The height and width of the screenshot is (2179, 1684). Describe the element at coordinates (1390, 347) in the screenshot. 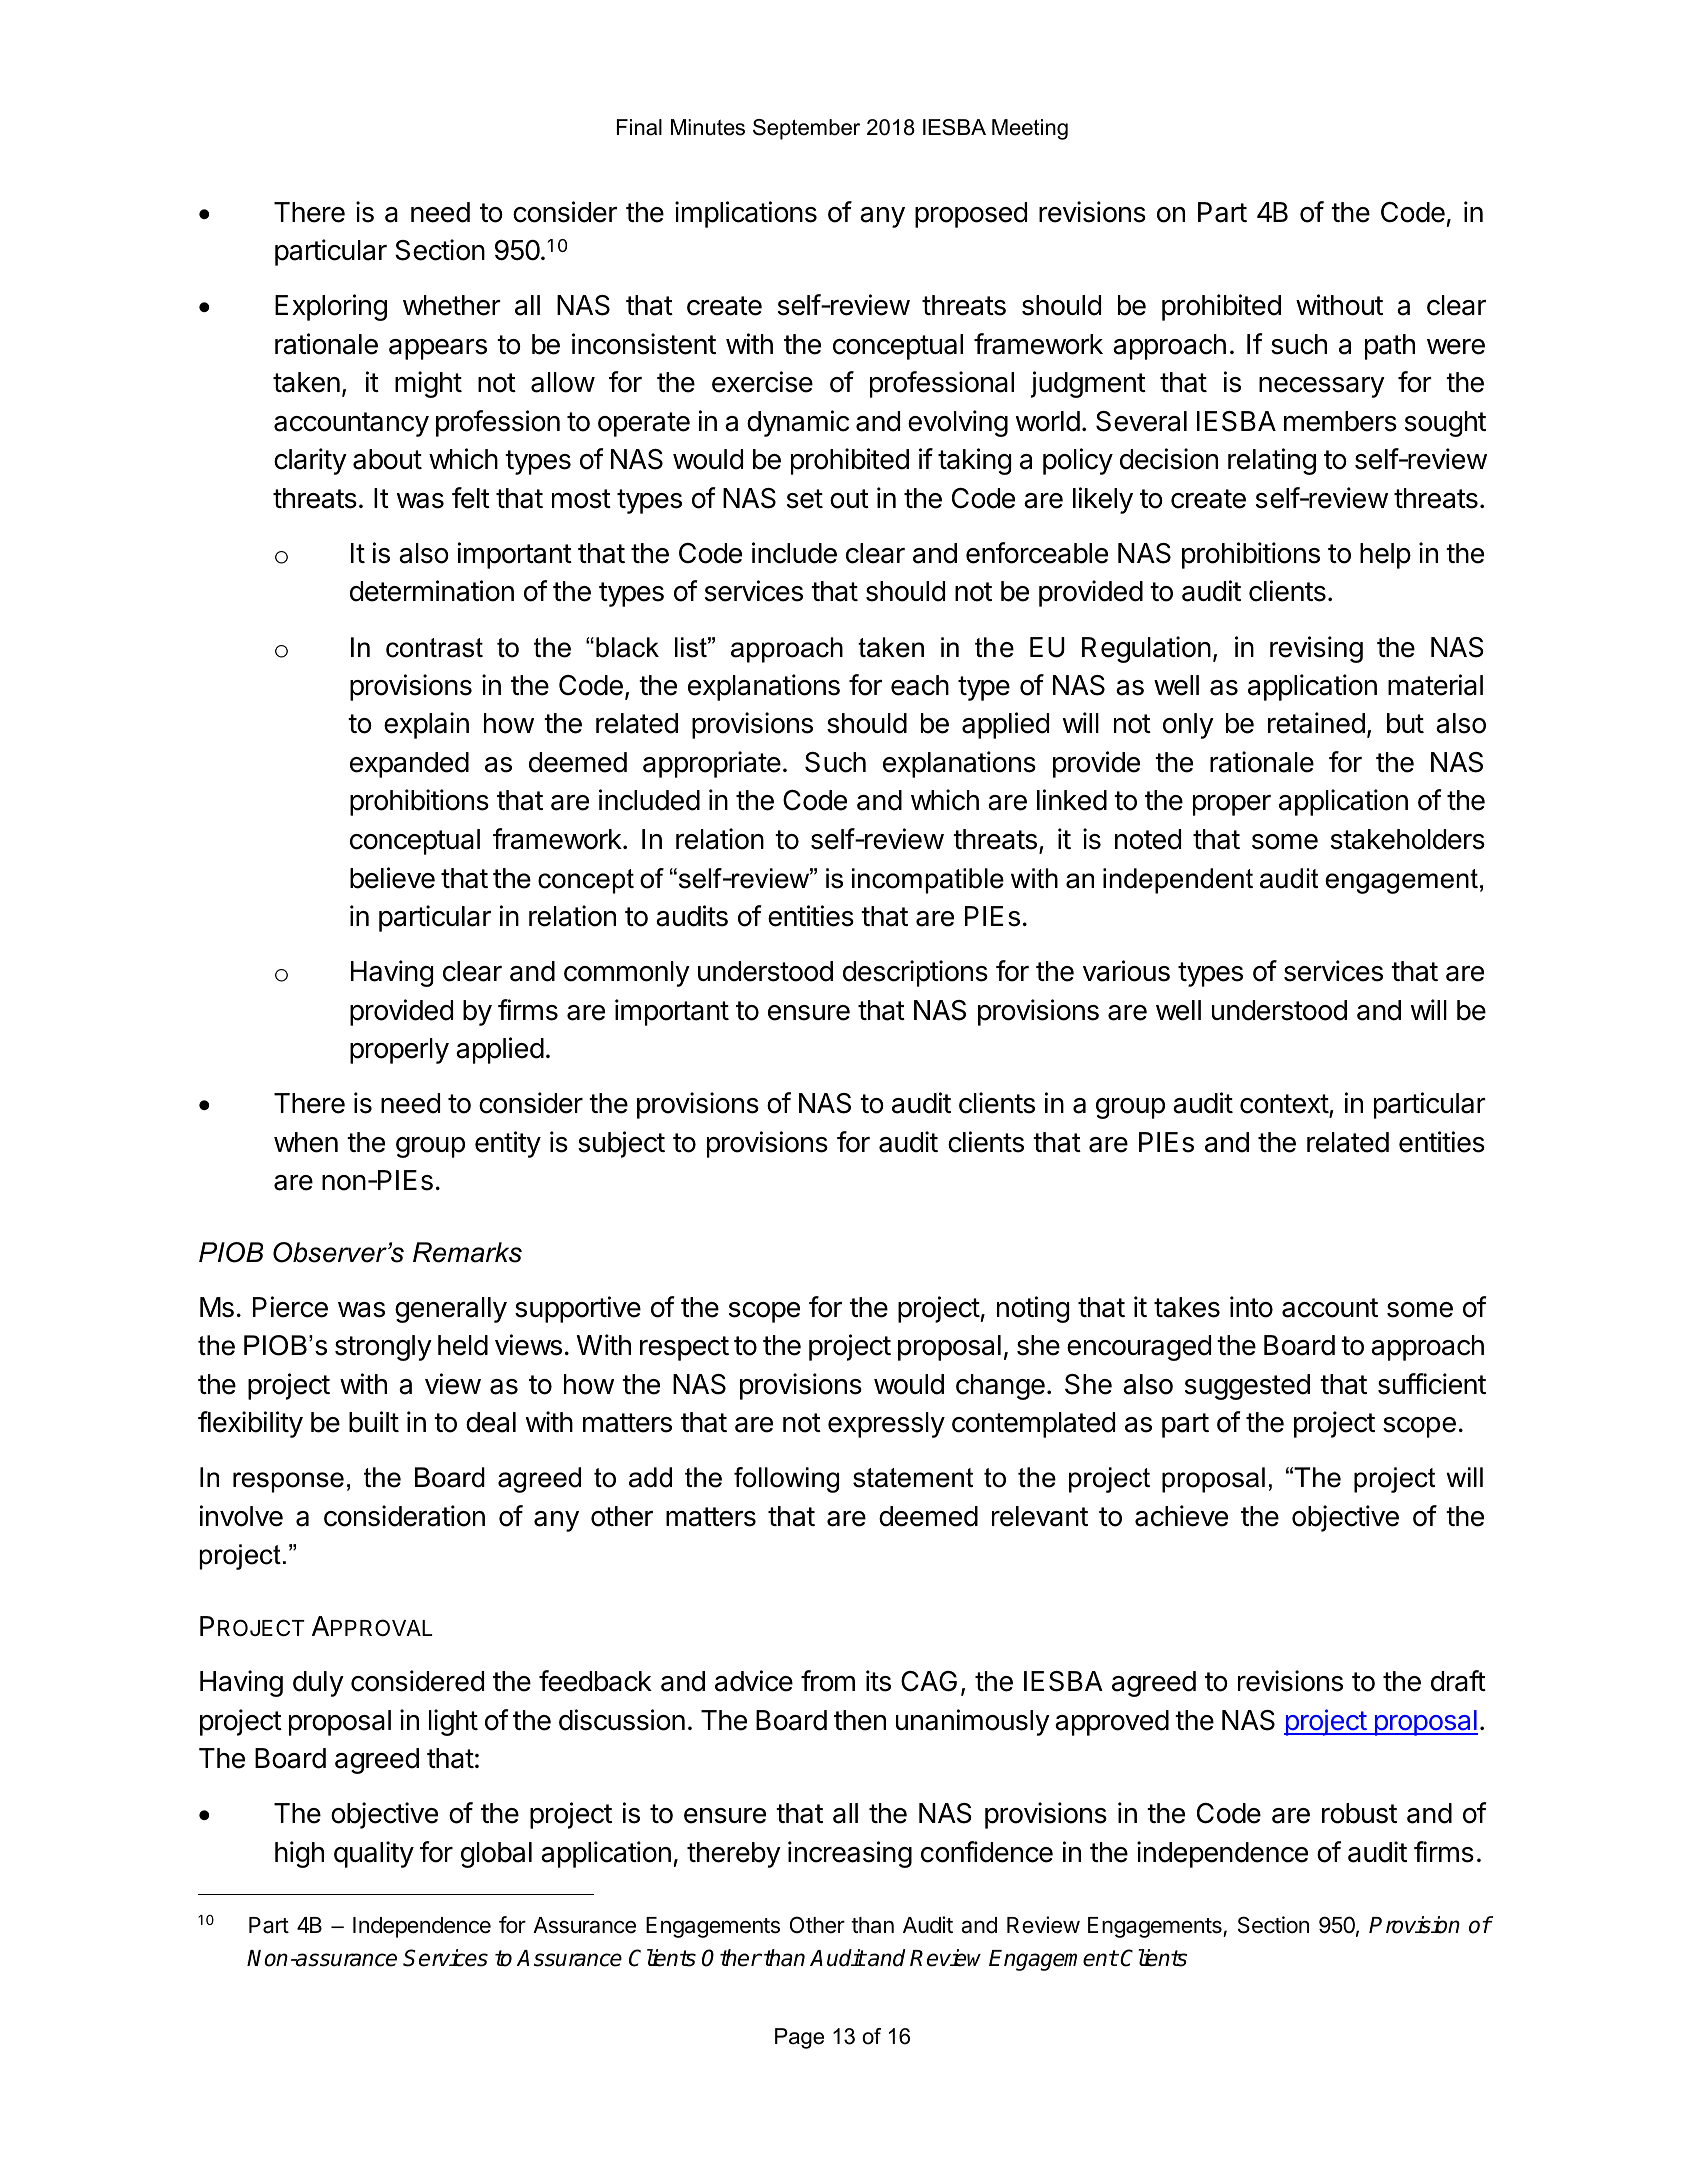

I see `path` at that location.
